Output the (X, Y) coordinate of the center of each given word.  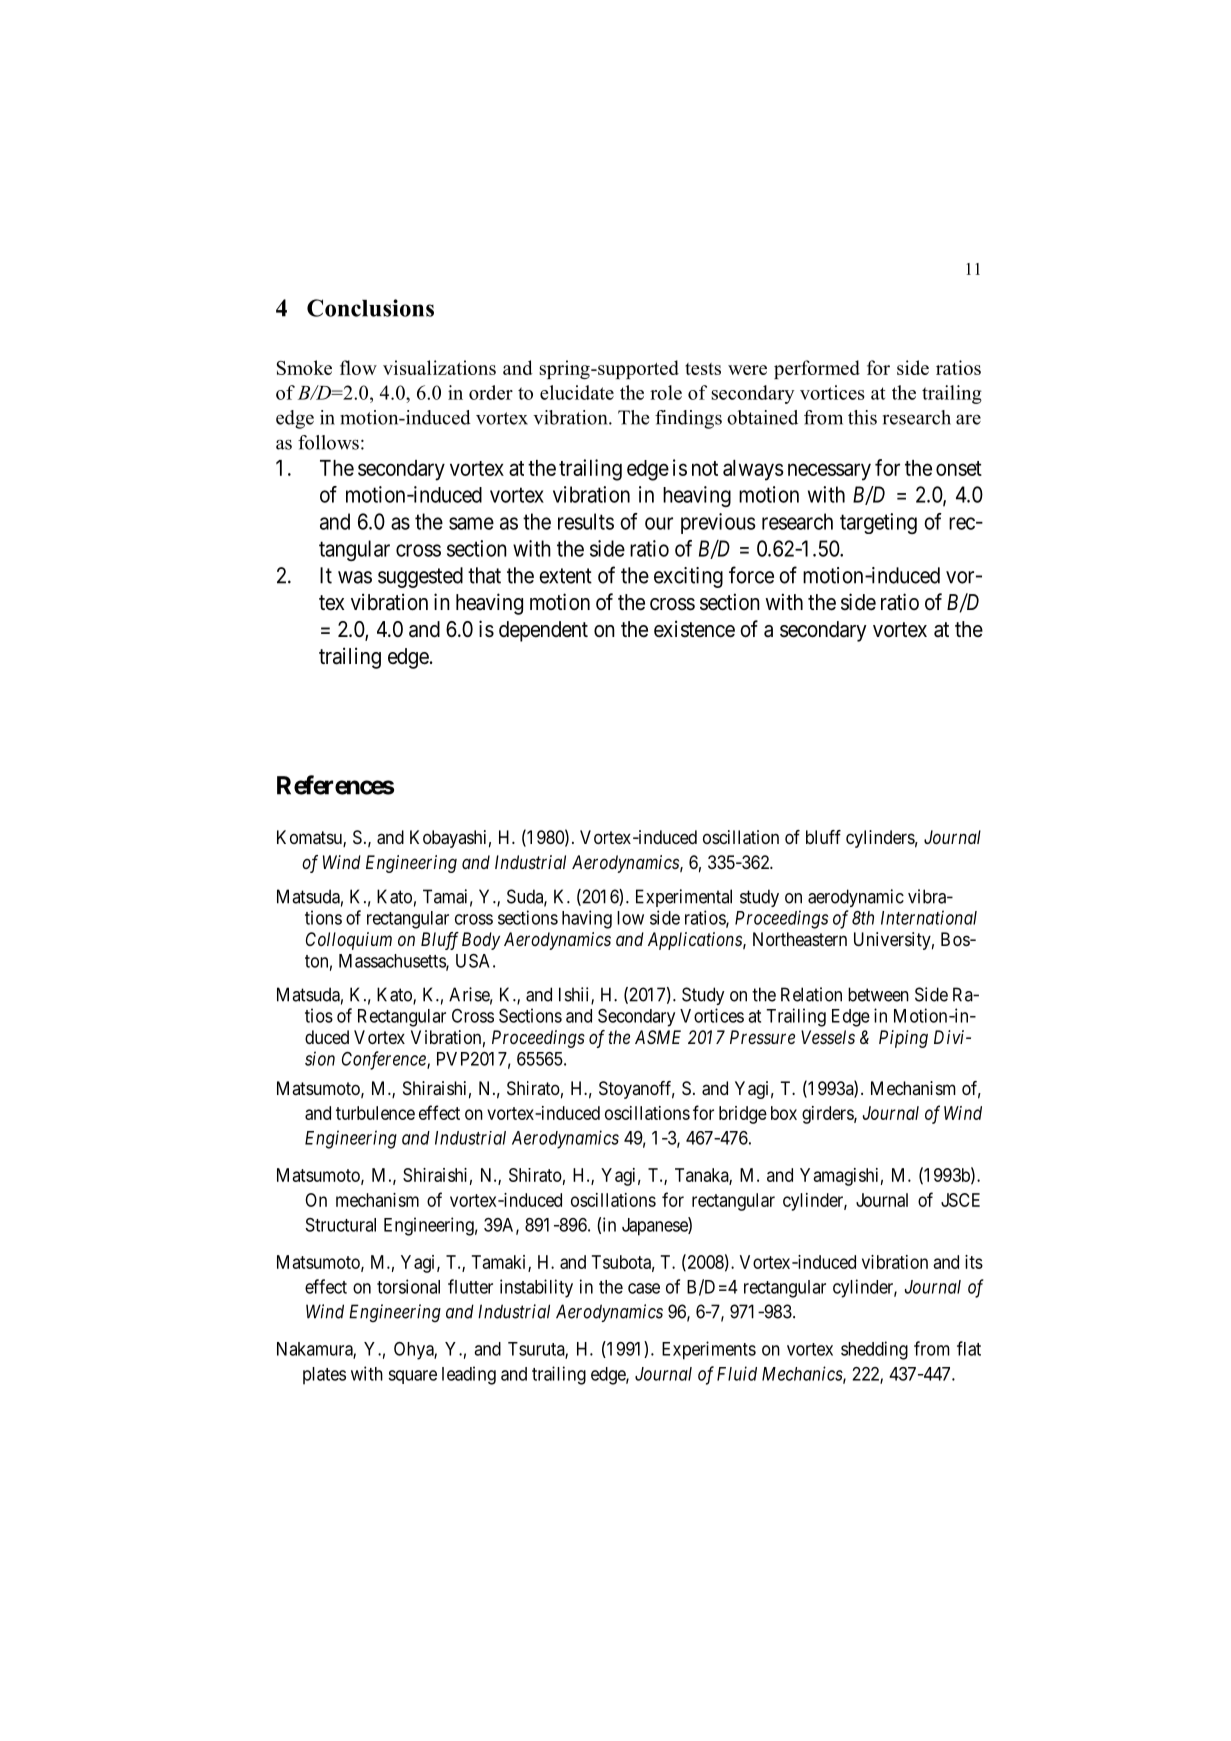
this (862, 417)
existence (694, 629)
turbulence (375, 1113)
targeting (878, 523)
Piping (903, 1039)
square (412, 1377)
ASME (658, 1037)
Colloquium (349, 941)
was (355, 577)
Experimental (684, 898)
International (929, 917)
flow (358, 367)
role (666, 392)
